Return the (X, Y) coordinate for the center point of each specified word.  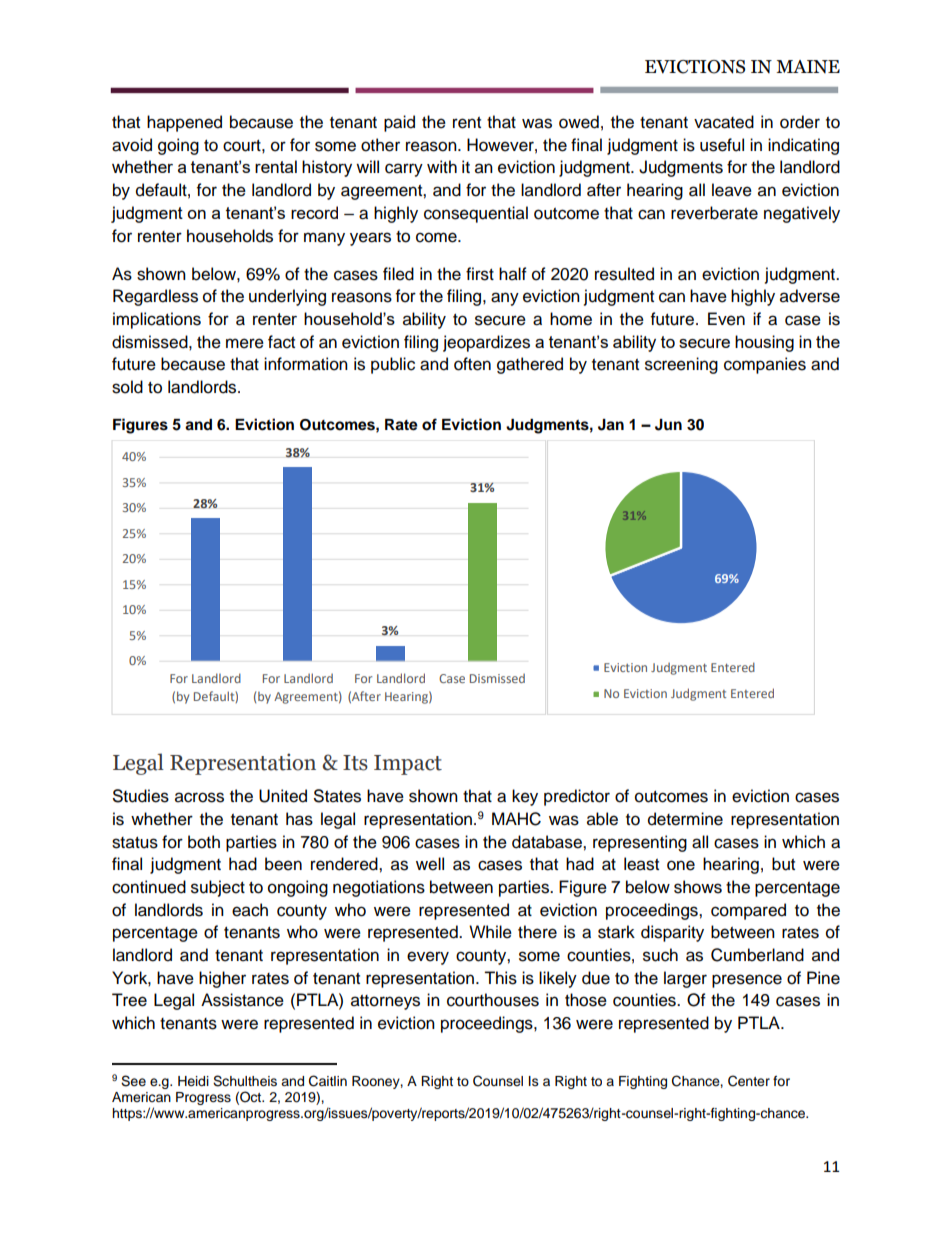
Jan (611, 425)
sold (127, 387)
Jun (668, 425)
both (204, 842)
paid (399, 123)
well (430, 864)
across (199, 797)
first (480, 274)
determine (685, 819)
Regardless (155, 297)
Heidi (193, 1081)
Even (726, 319)
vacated (724, 122)
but (783, 864)
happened (184, 123)
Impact (408, 765)
